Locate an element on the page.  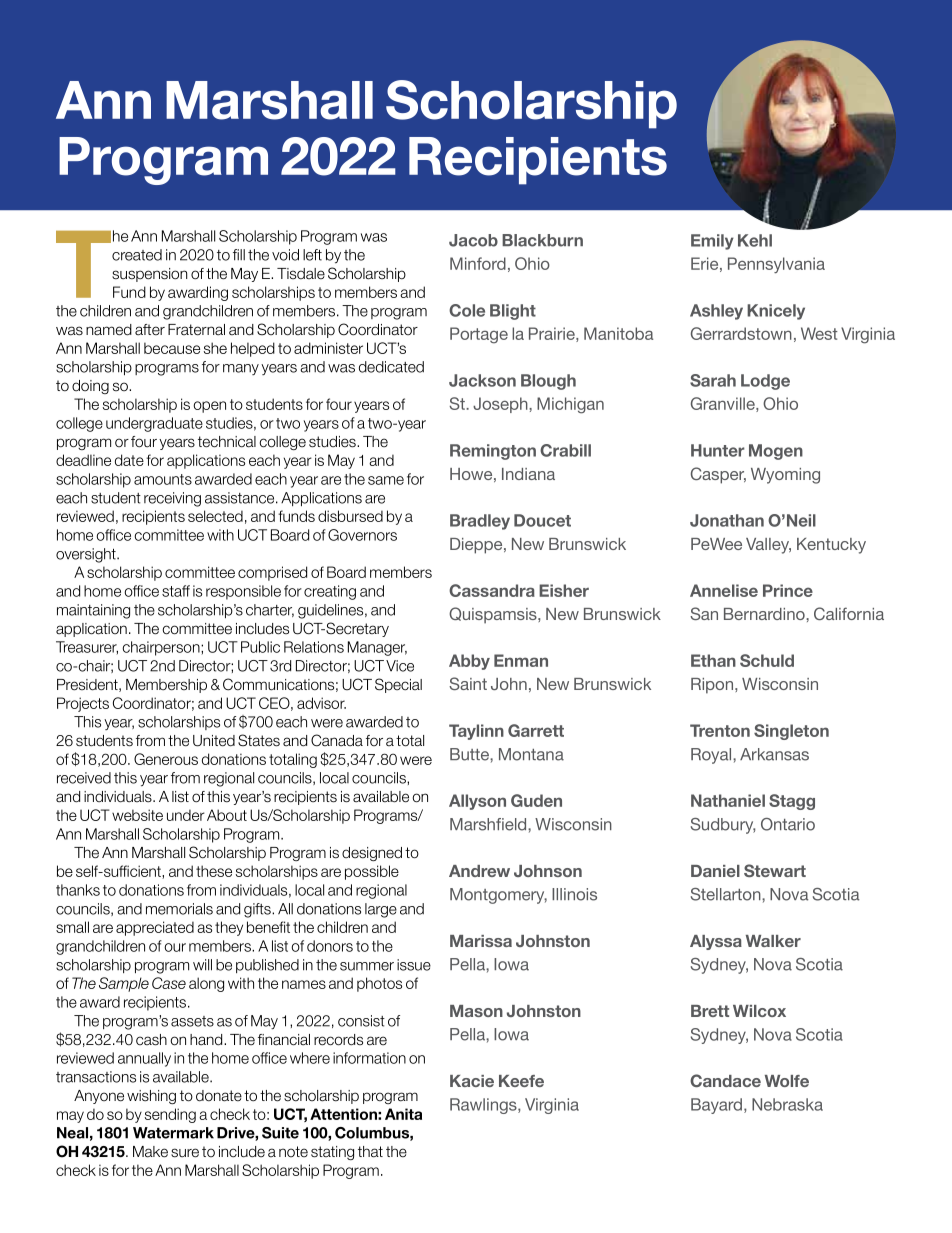
Anita is located at coordinates (403, 1114).
